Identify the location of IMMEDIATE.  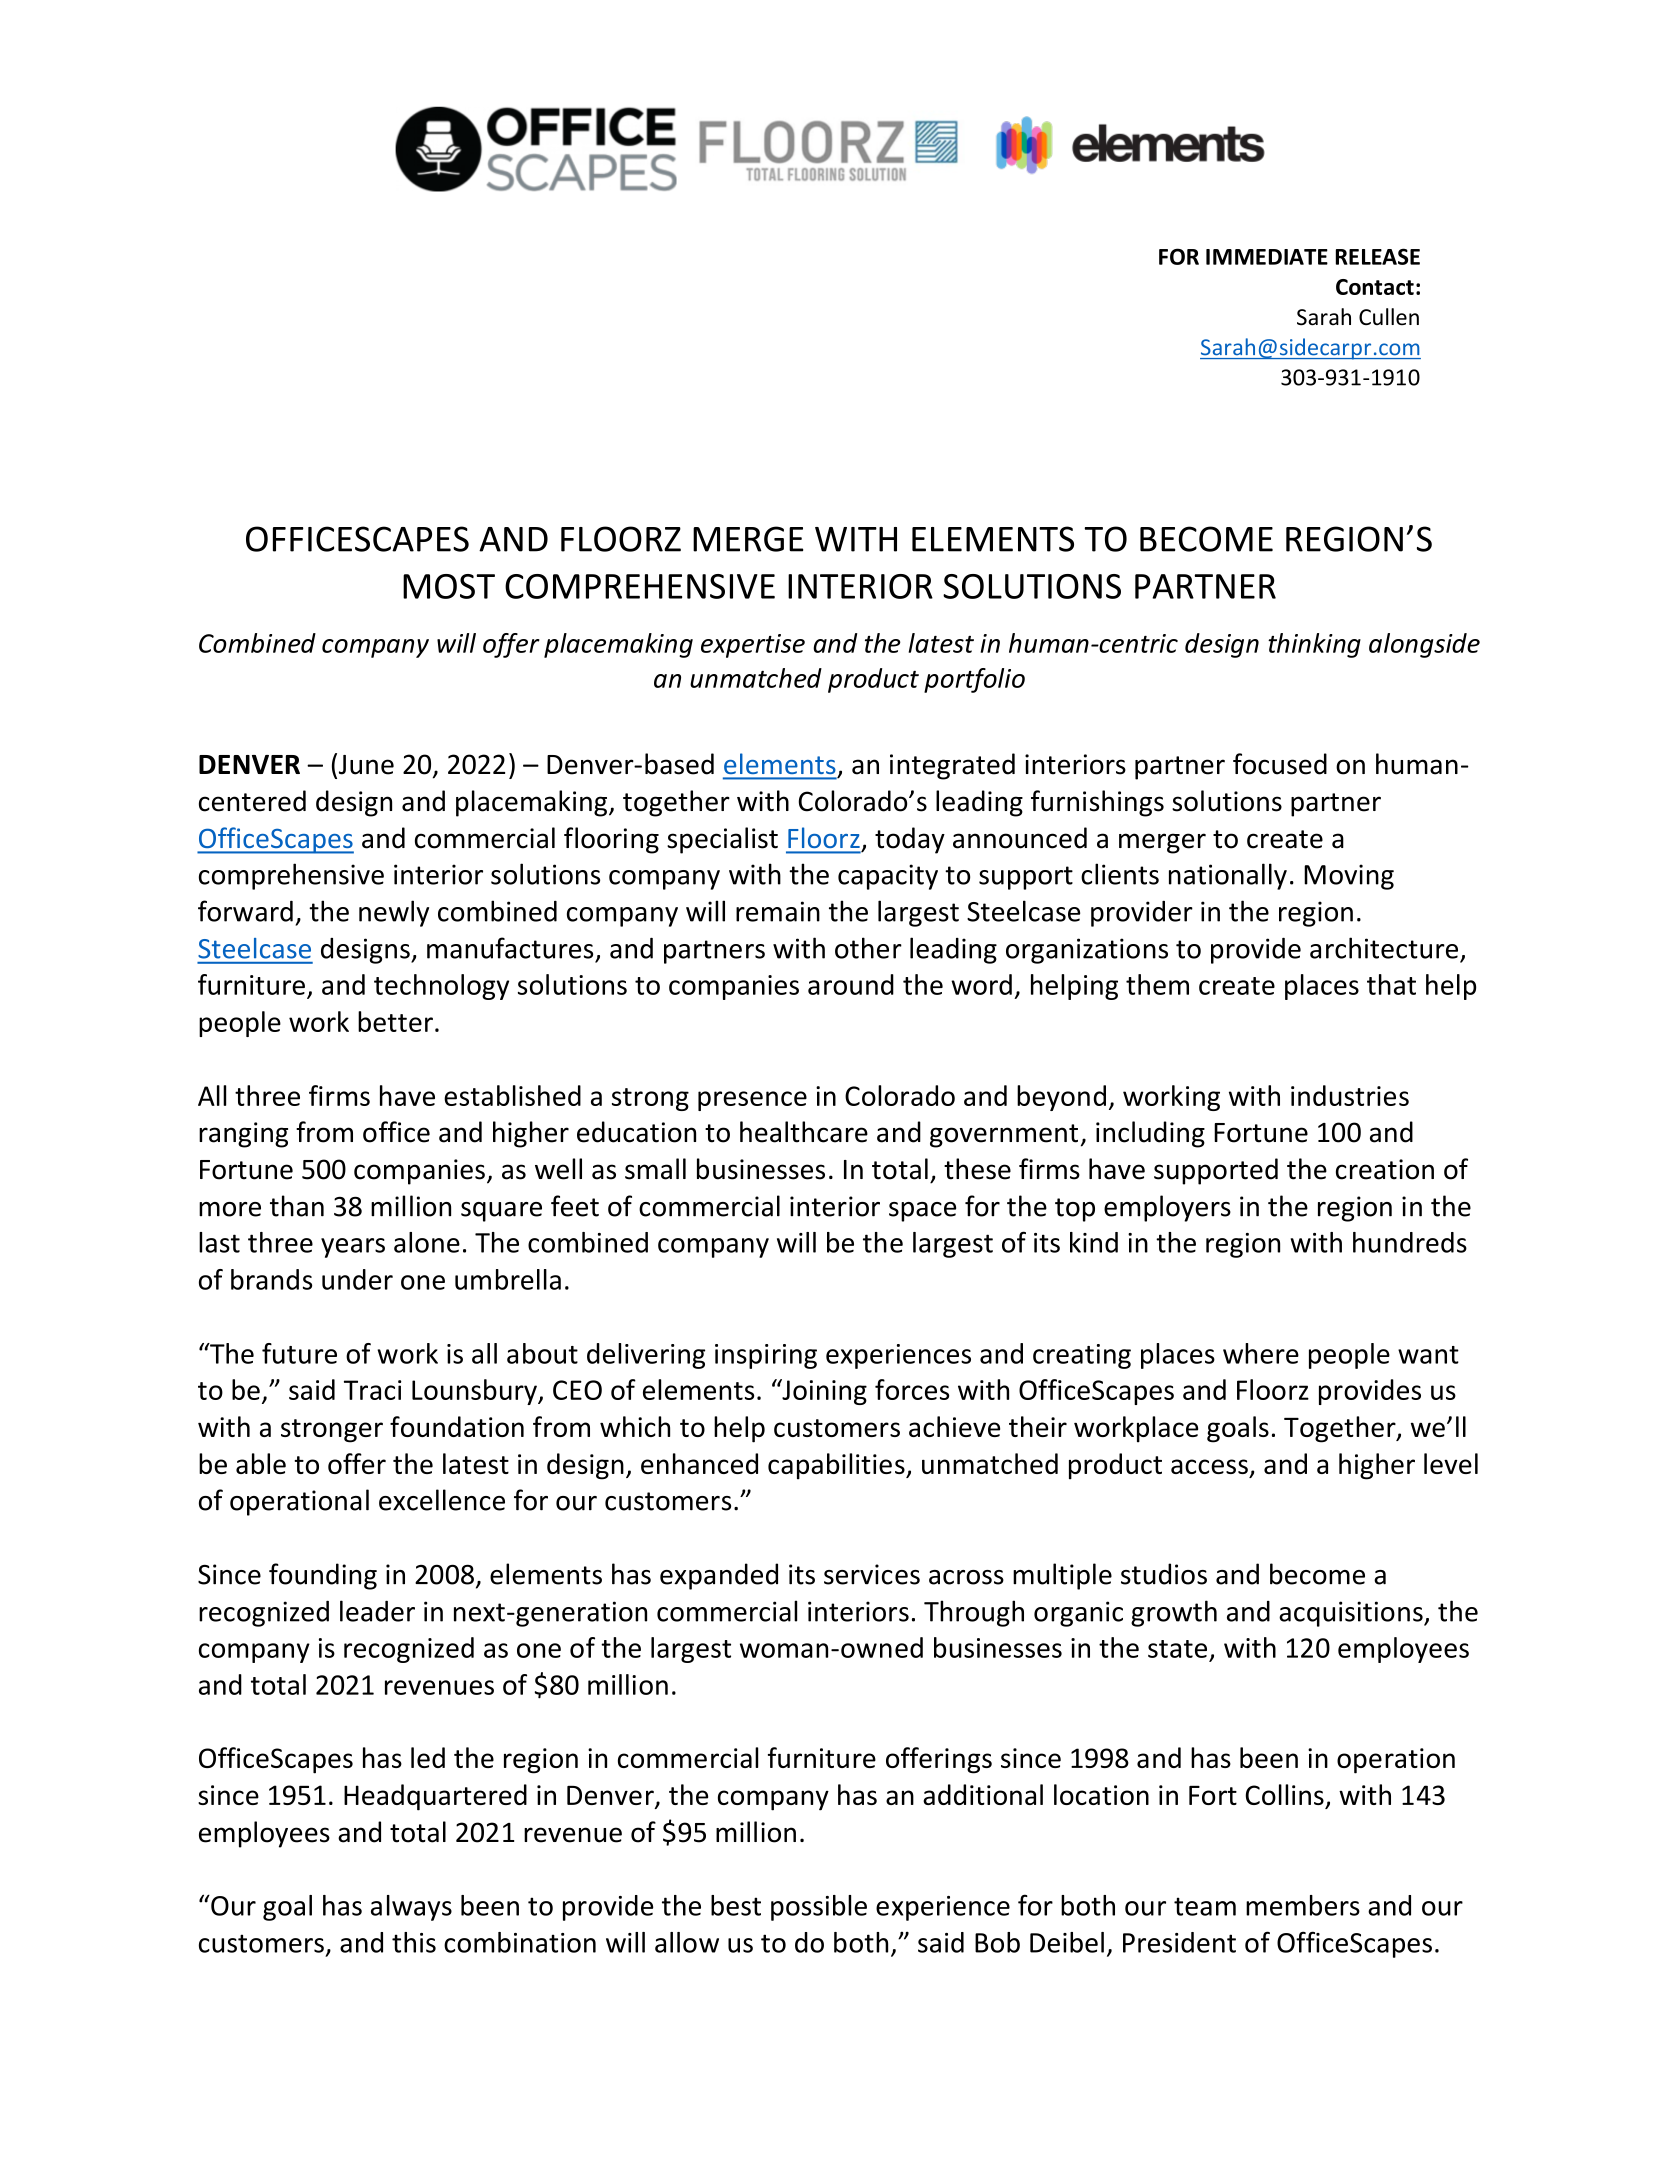
(1267, 257).
